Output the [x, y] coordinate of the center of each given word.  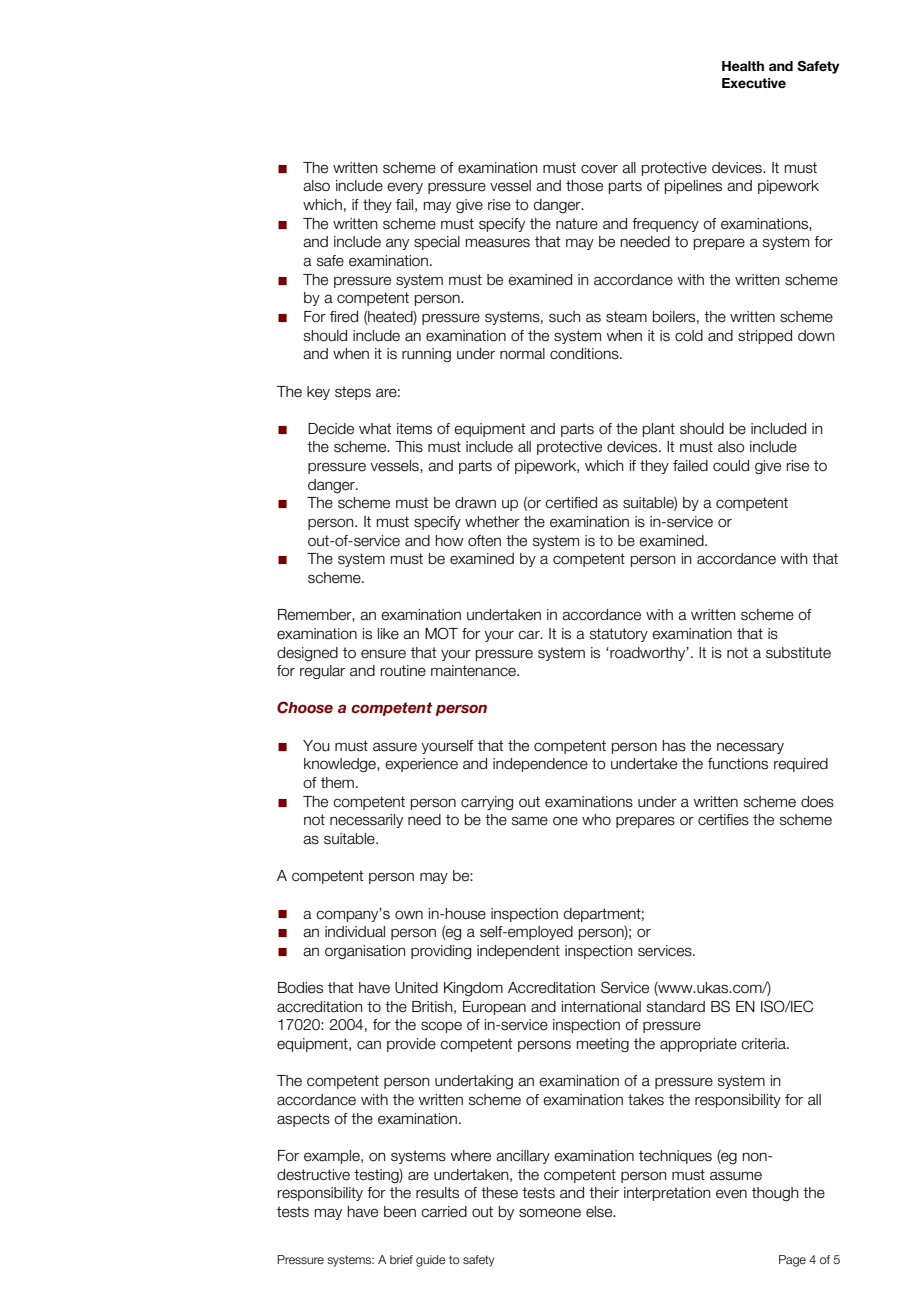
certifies [723, 820]
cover [599, 169]
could [731, 466]
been [400, 1212]
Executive [754, 83]
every [405, 188]
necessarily [366, 821]
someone [550, 1213]
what [375, 429]
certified [571, 503]
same [530, 821]
